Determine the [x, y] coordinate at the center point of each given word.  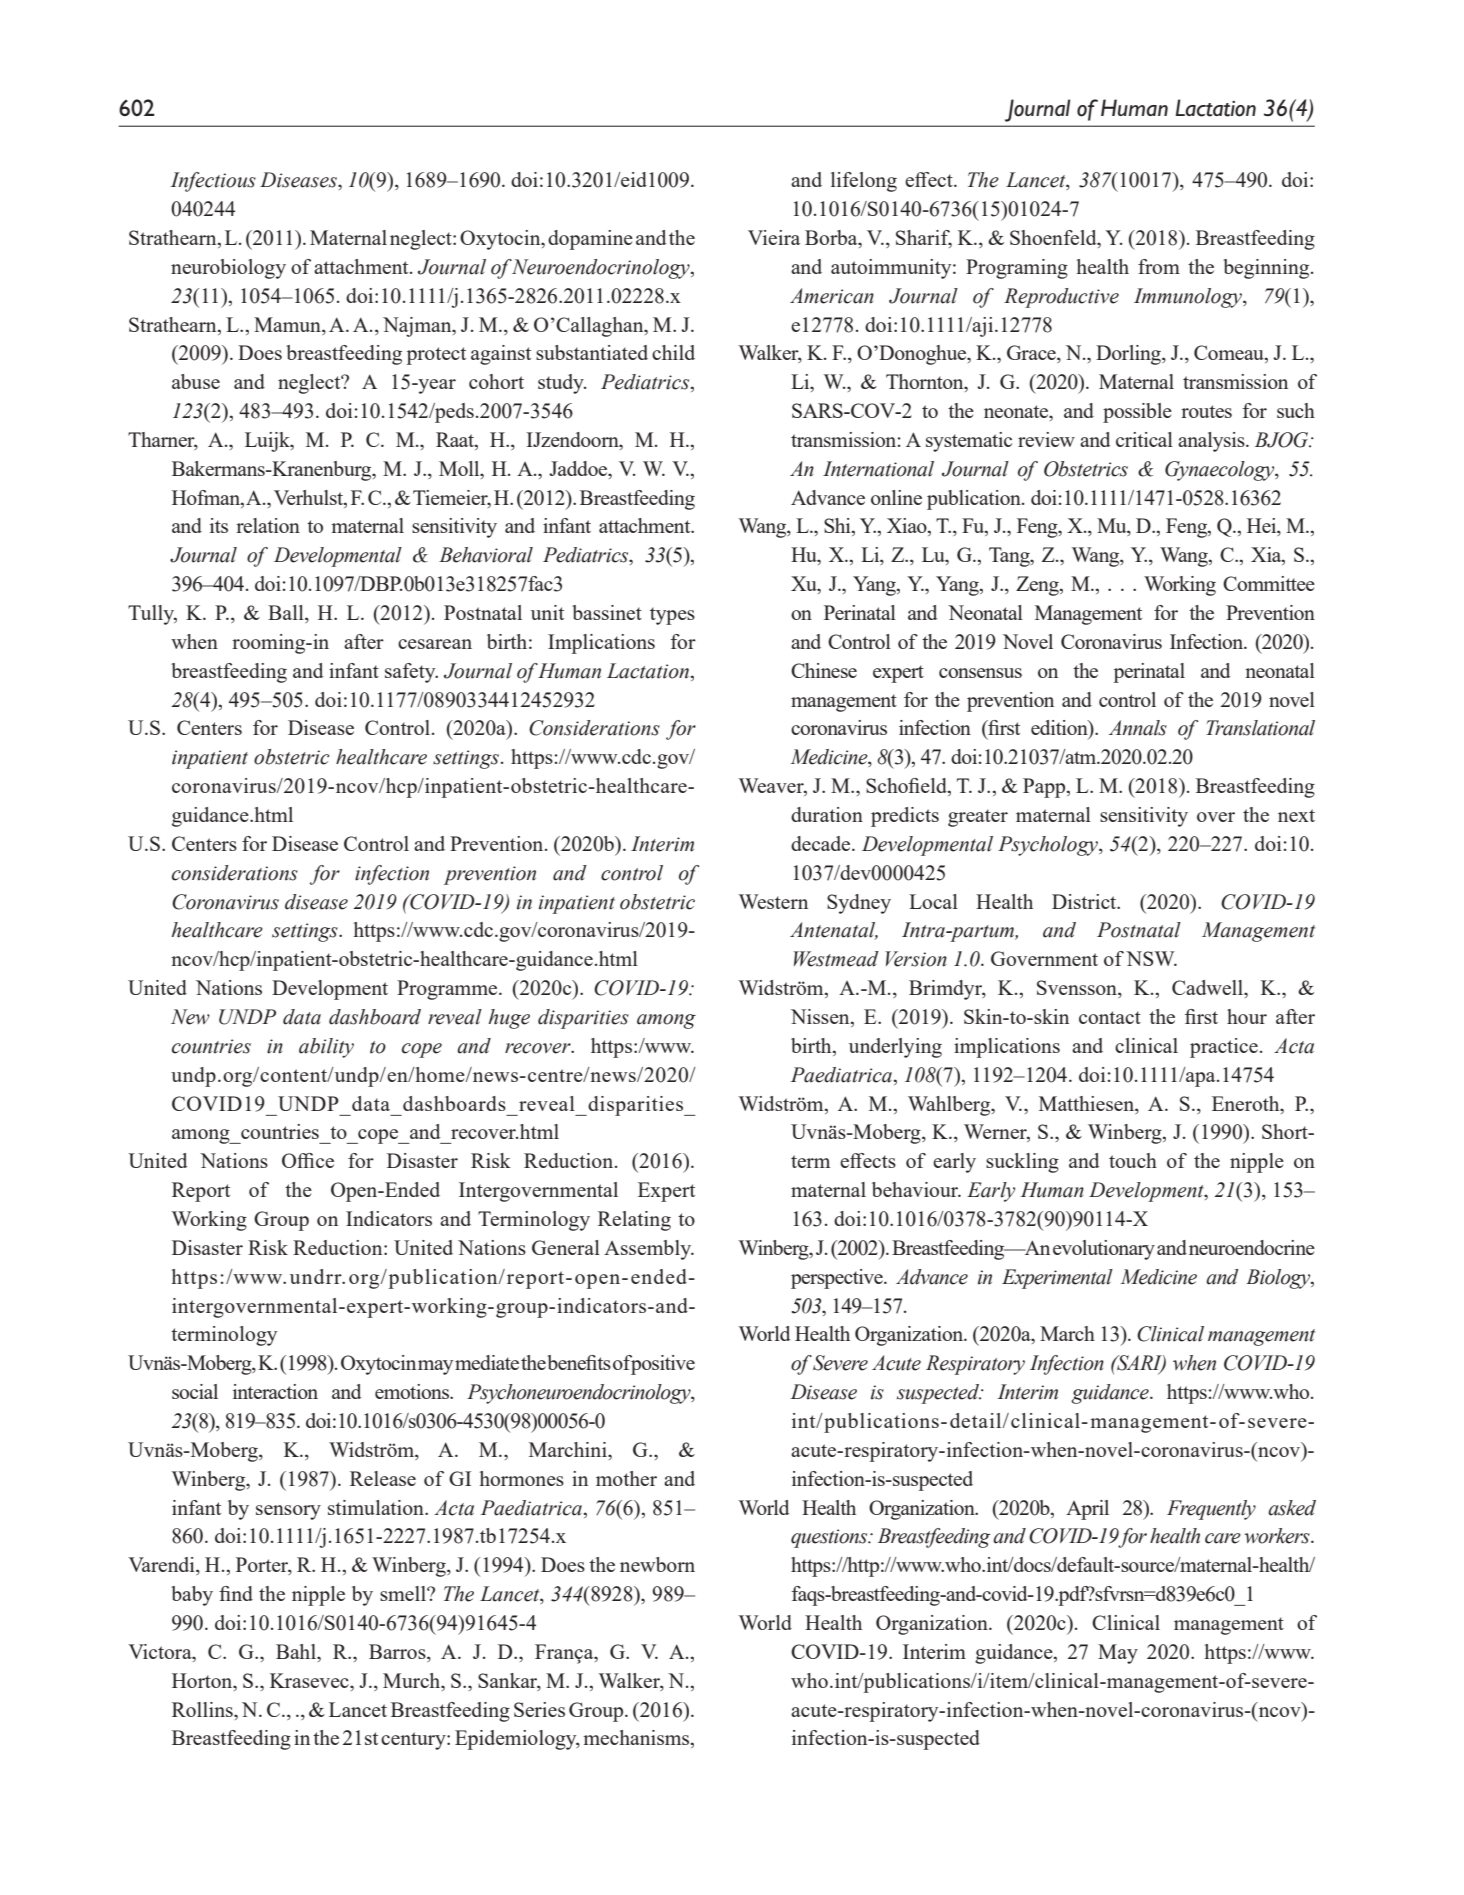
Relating [634, 1221]
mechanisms [637, 1739]
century [414, 1741]
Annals [1138, 728]
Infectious [213, 182]
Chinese [824, 670]
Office [308, 1160]
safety [411, 673]
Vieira [774, 237]
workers [1278, 1536]
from [1159, 266]
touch [1133, 1160]
